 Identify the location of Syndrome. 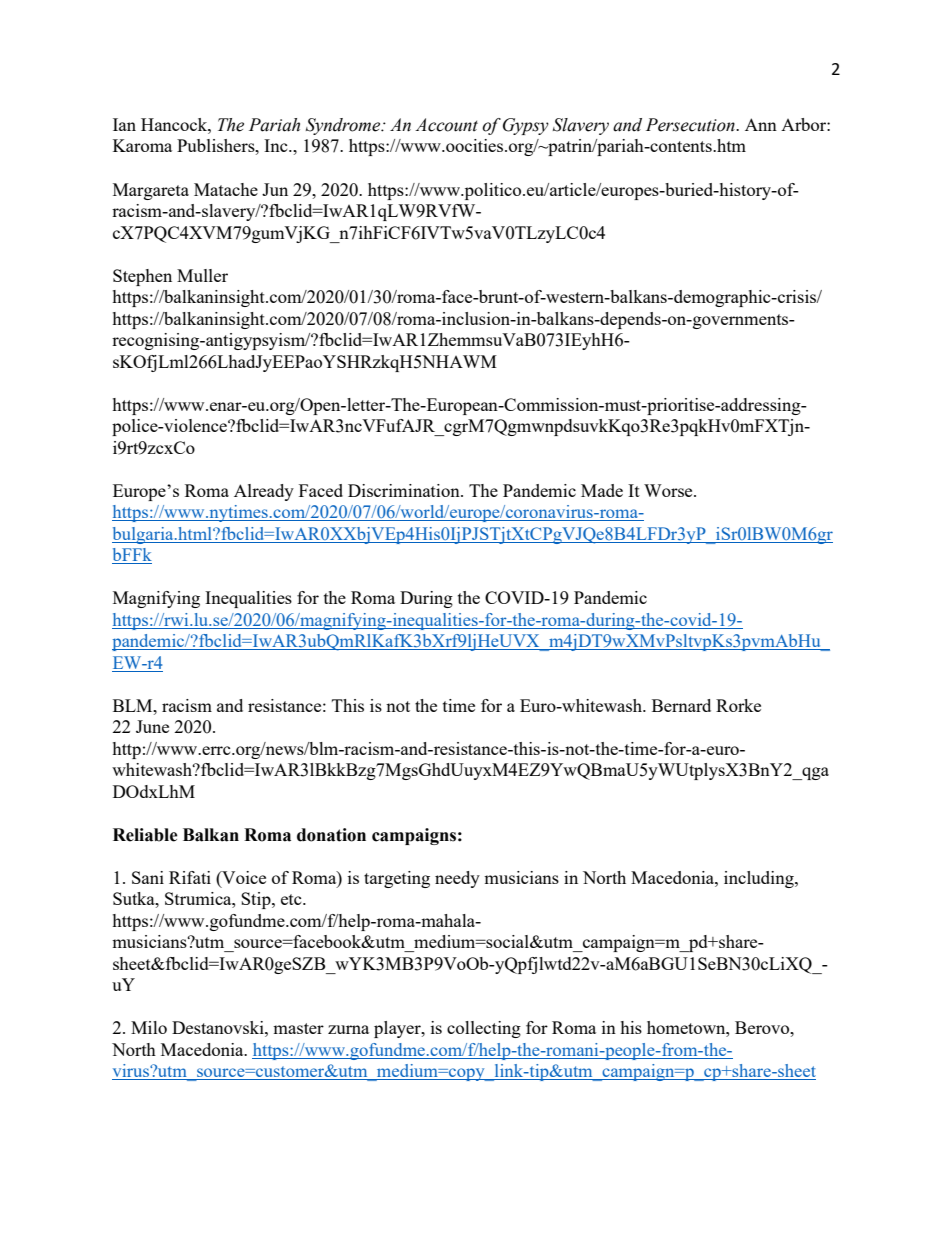
(344, 126).
